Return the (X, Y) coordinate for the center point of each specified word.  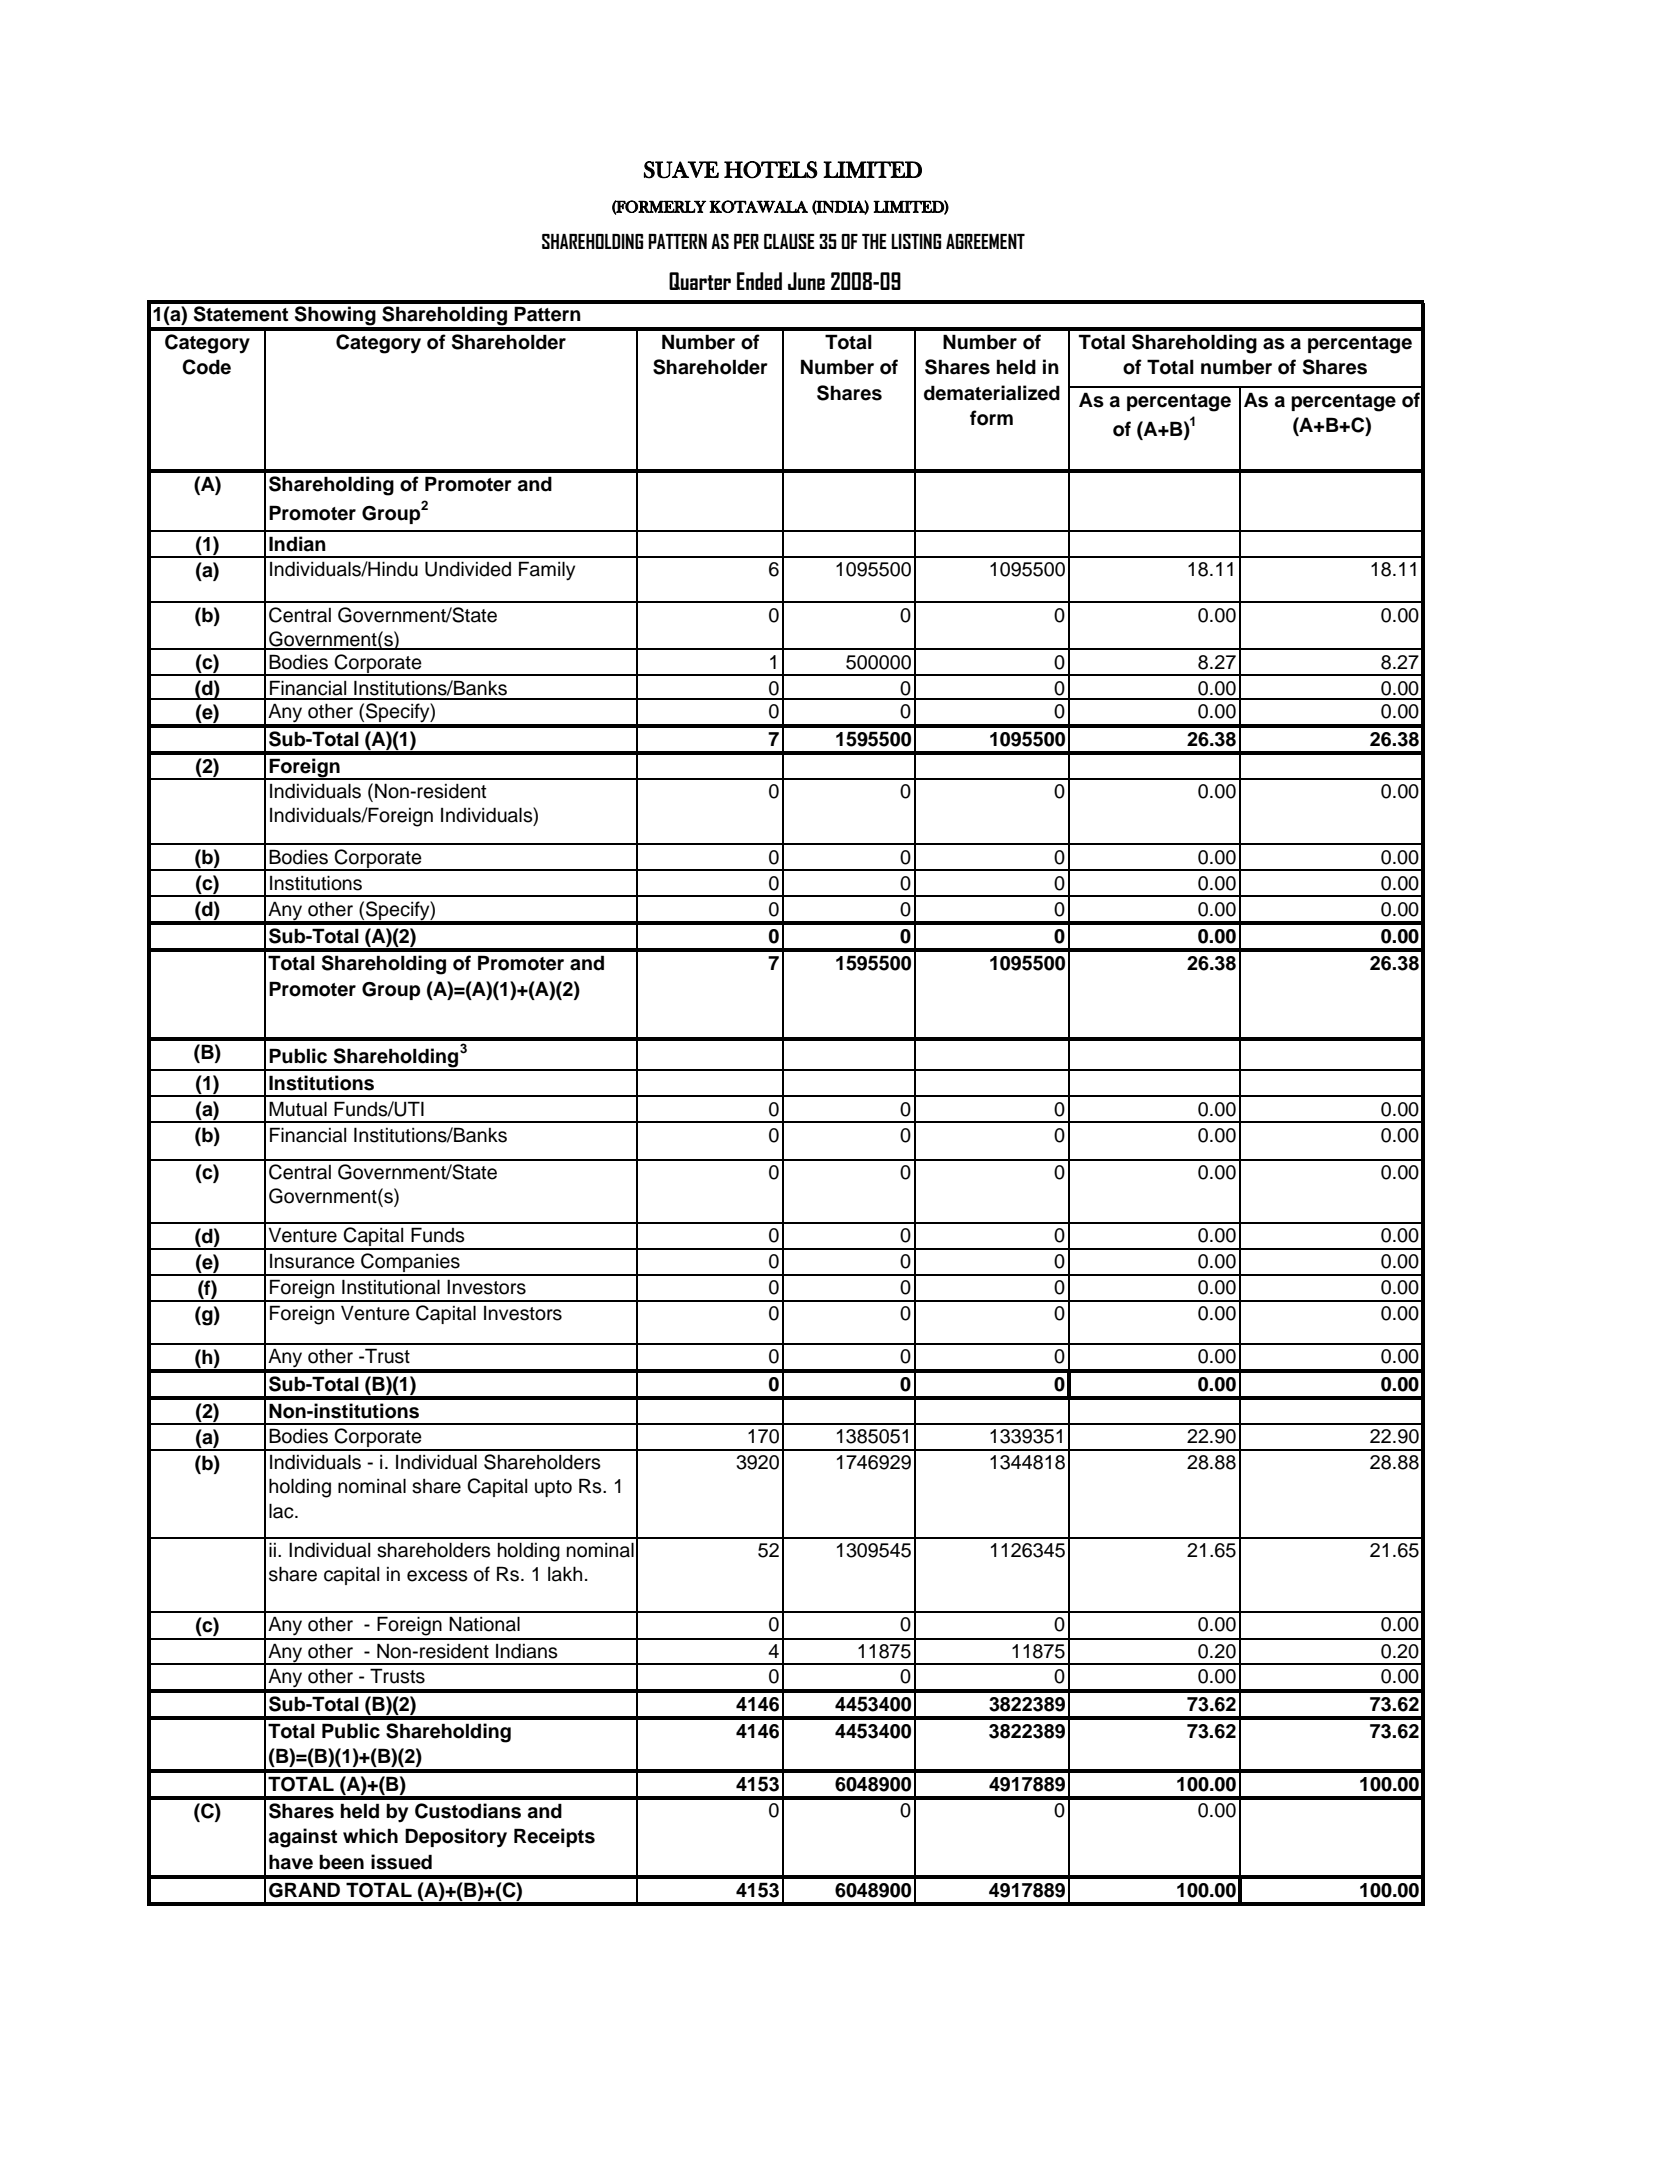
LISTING (916, 241)
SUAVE (681, 170)
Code (206, 367)
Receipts (554, 1837)
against (303, 1838)
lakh (565, 1574)
